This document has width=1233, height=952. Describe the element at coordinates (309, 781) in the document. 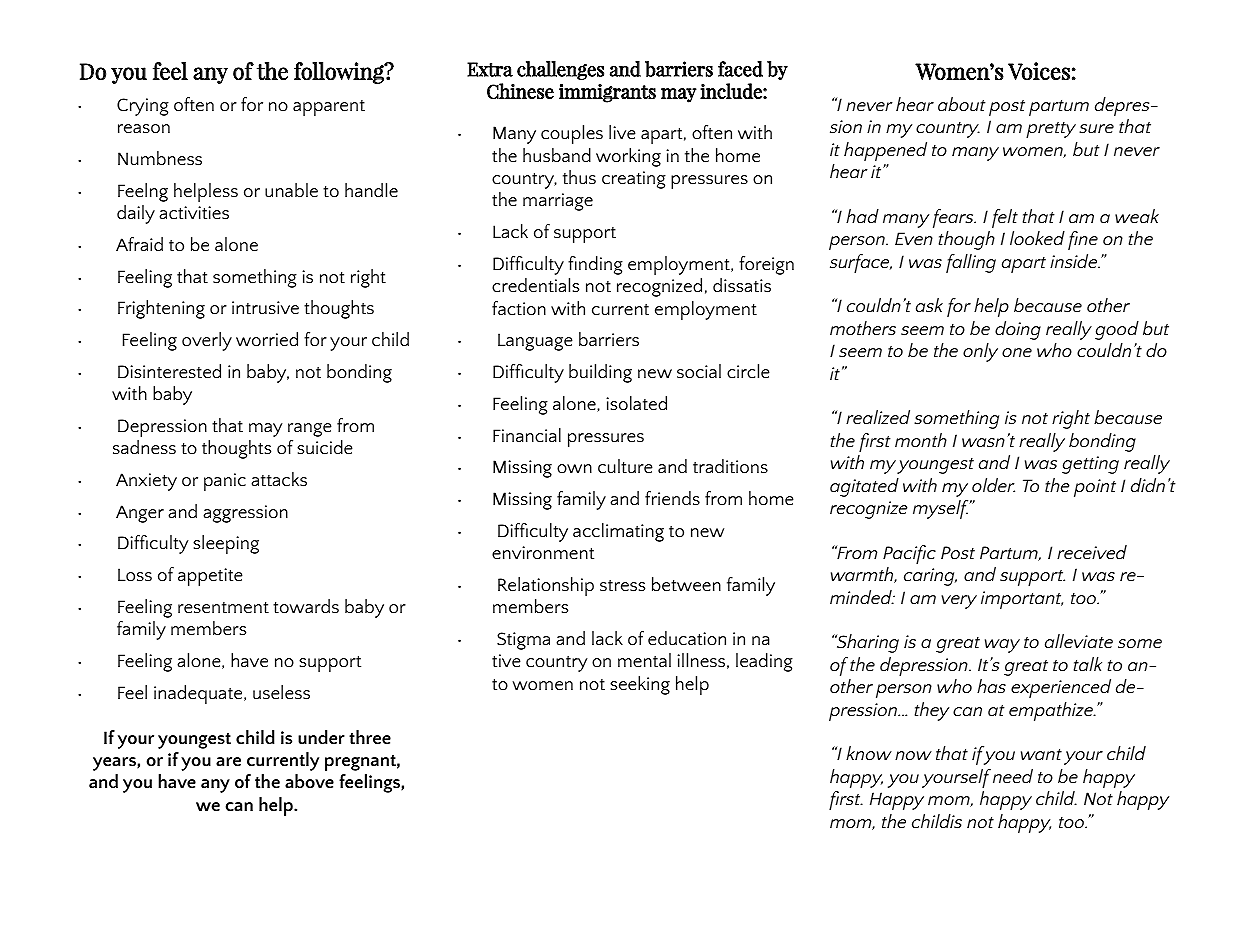

I see `above` at that location.
